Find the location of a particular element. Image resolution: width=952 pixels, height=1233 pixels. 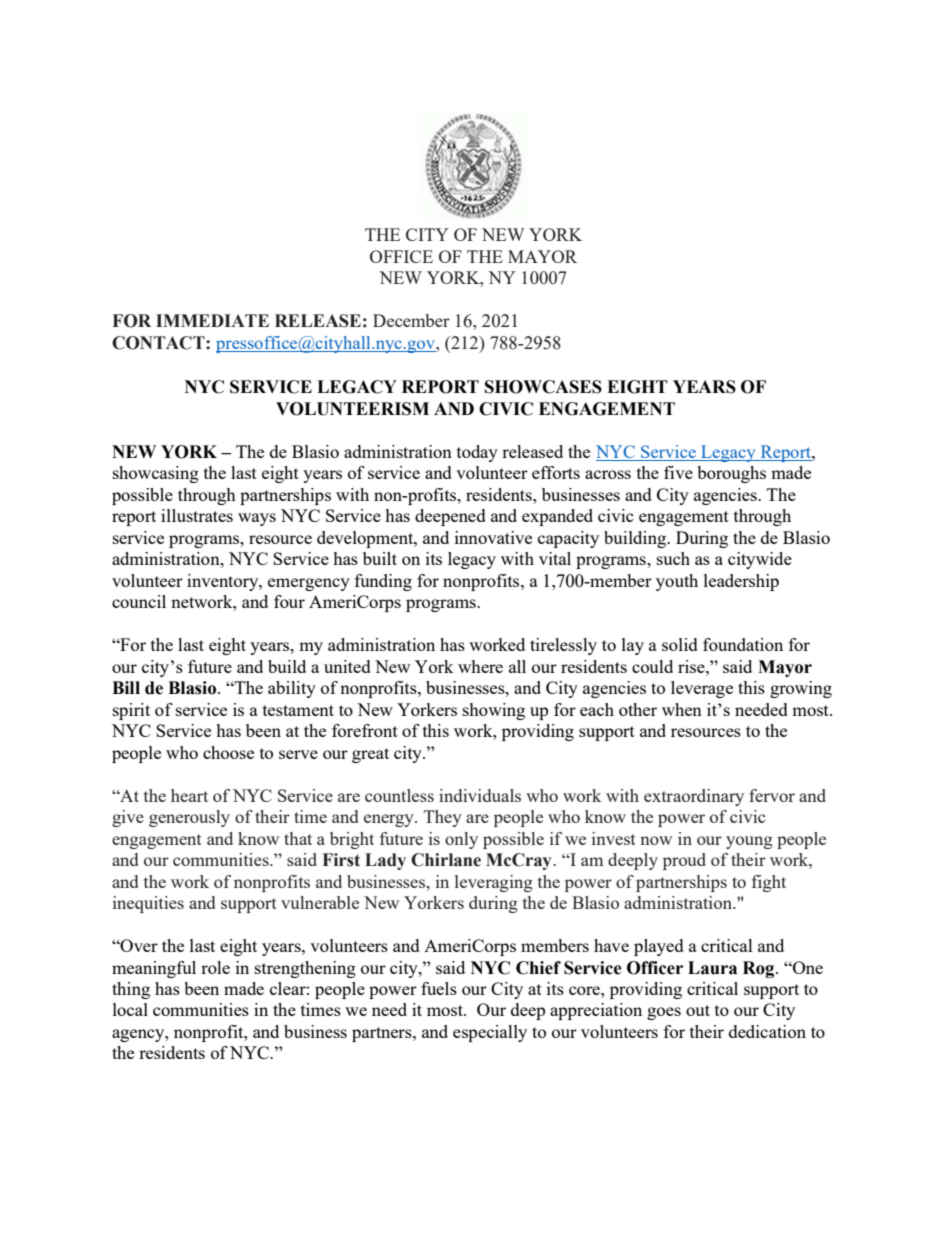

SHOWCASES is located at coordinates (543, 387).
